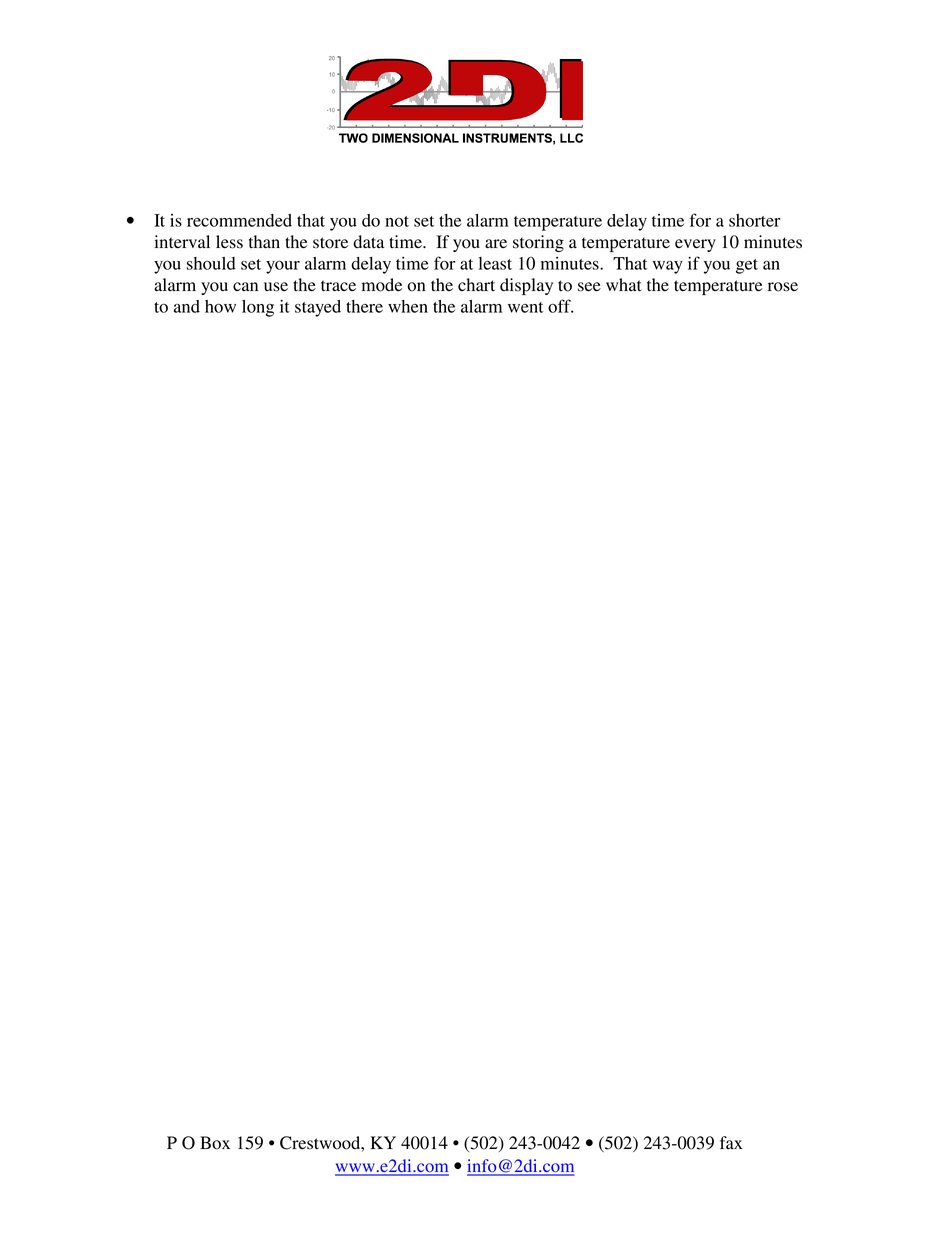  I want to click on are, so click(496, 243).
